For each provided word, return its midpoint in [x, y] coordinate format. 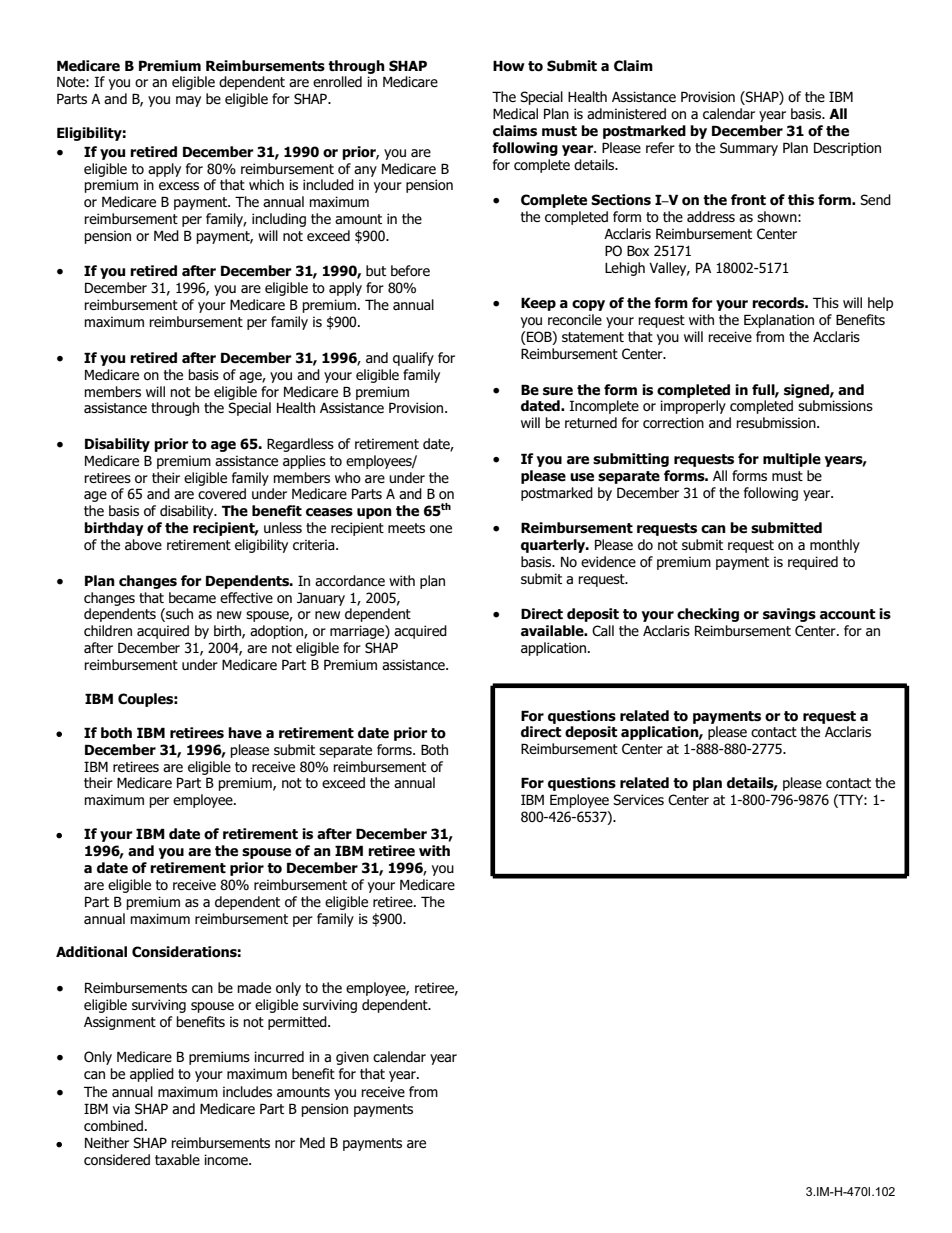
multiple [792, 460]
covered [222, 493]
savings [789, 615]
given [352, 1058]
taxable [177, 1159]
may [188, 101]
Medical [515, 113]
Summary [749, 149]
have [245, 733]
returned [591, 422]
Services [638, 799]
